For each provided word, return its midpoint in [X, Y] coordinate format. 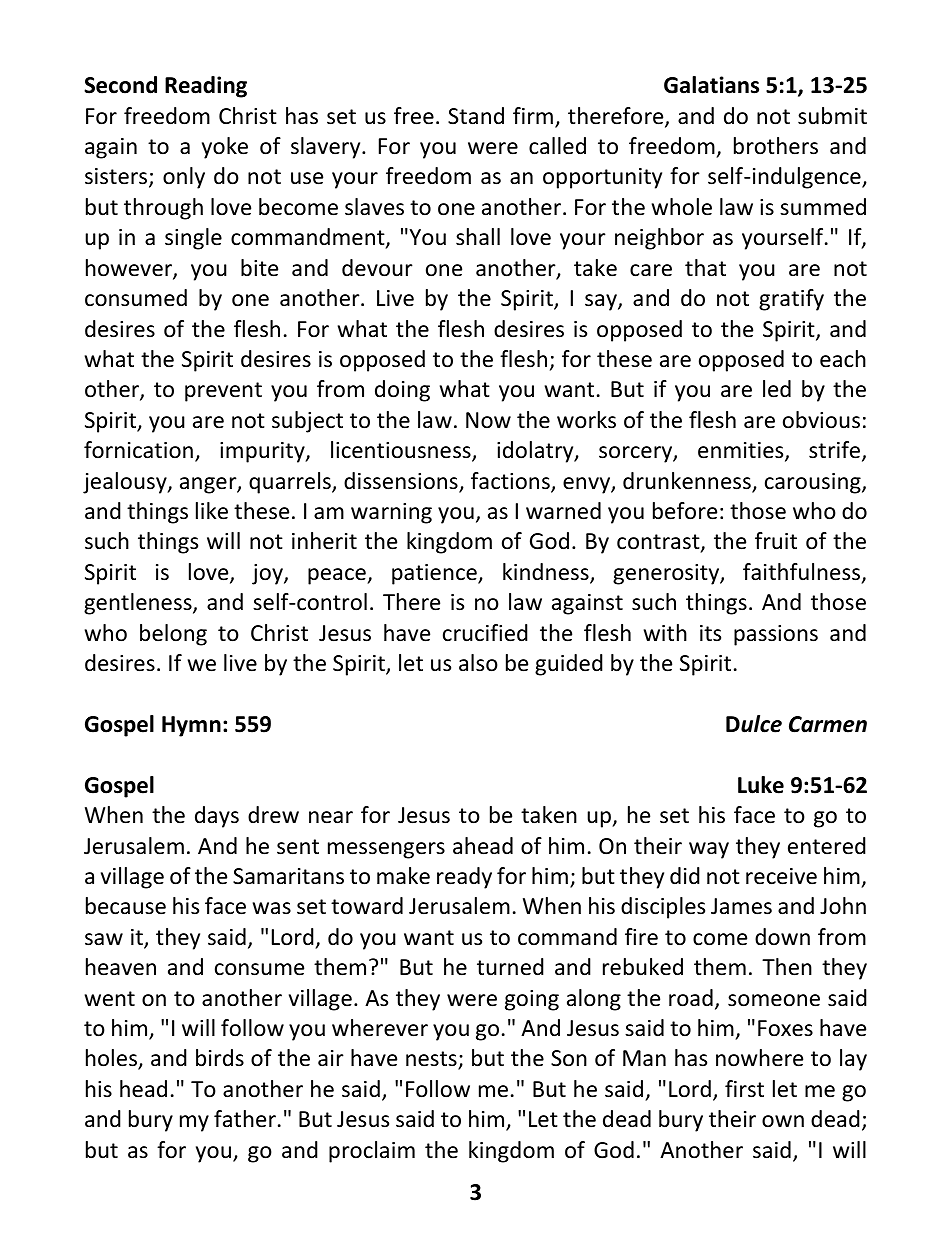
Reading [206, 87]
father [245, 1119]
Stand [476, 116]
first [744, 1089]
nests [432, 1060]
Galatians [711, 85]
